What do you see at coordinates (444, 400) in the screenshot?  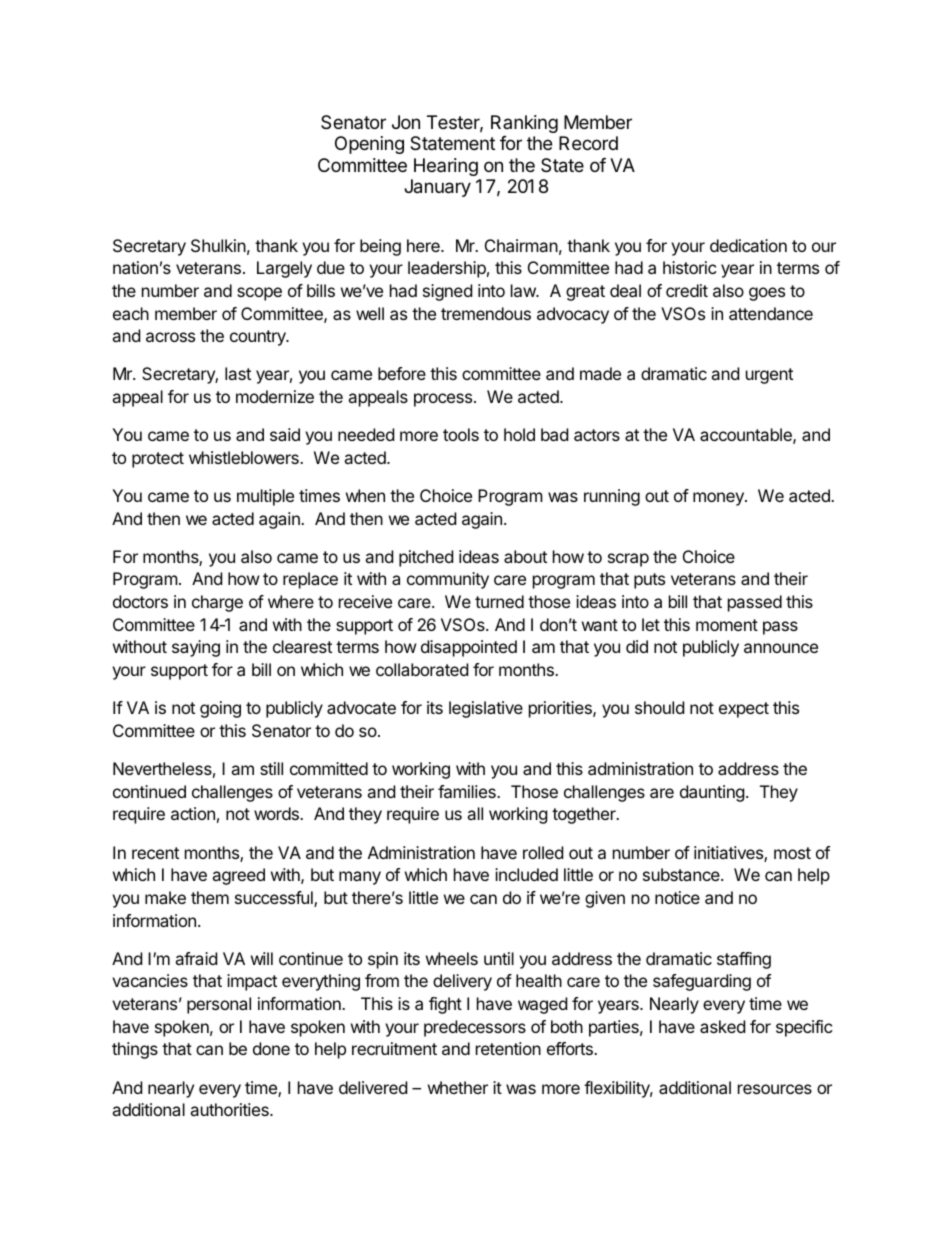 I see `process` at bounding box center [444, 400].
